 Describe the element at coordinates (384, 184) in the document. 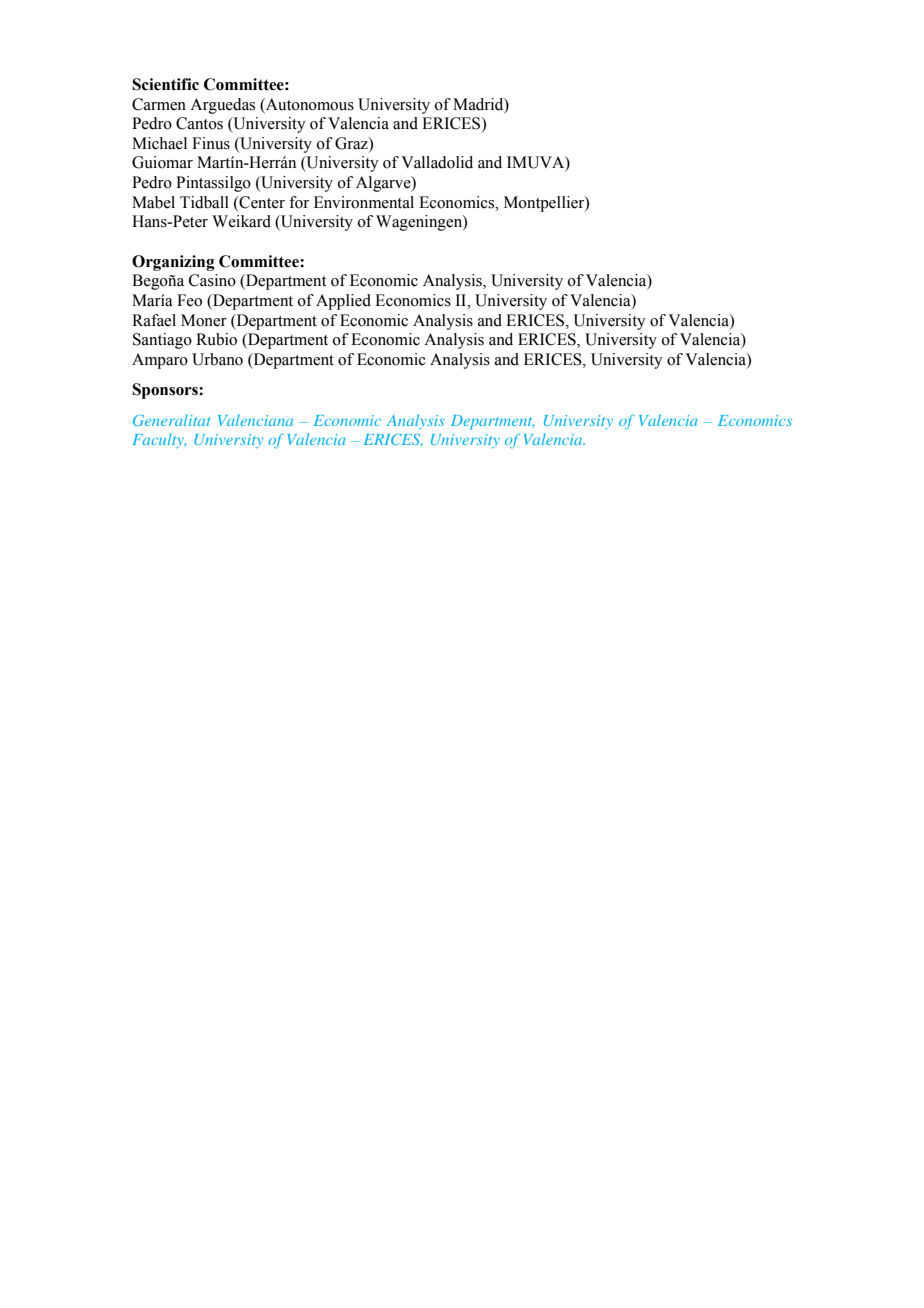

I see `Algarve` at that location.
